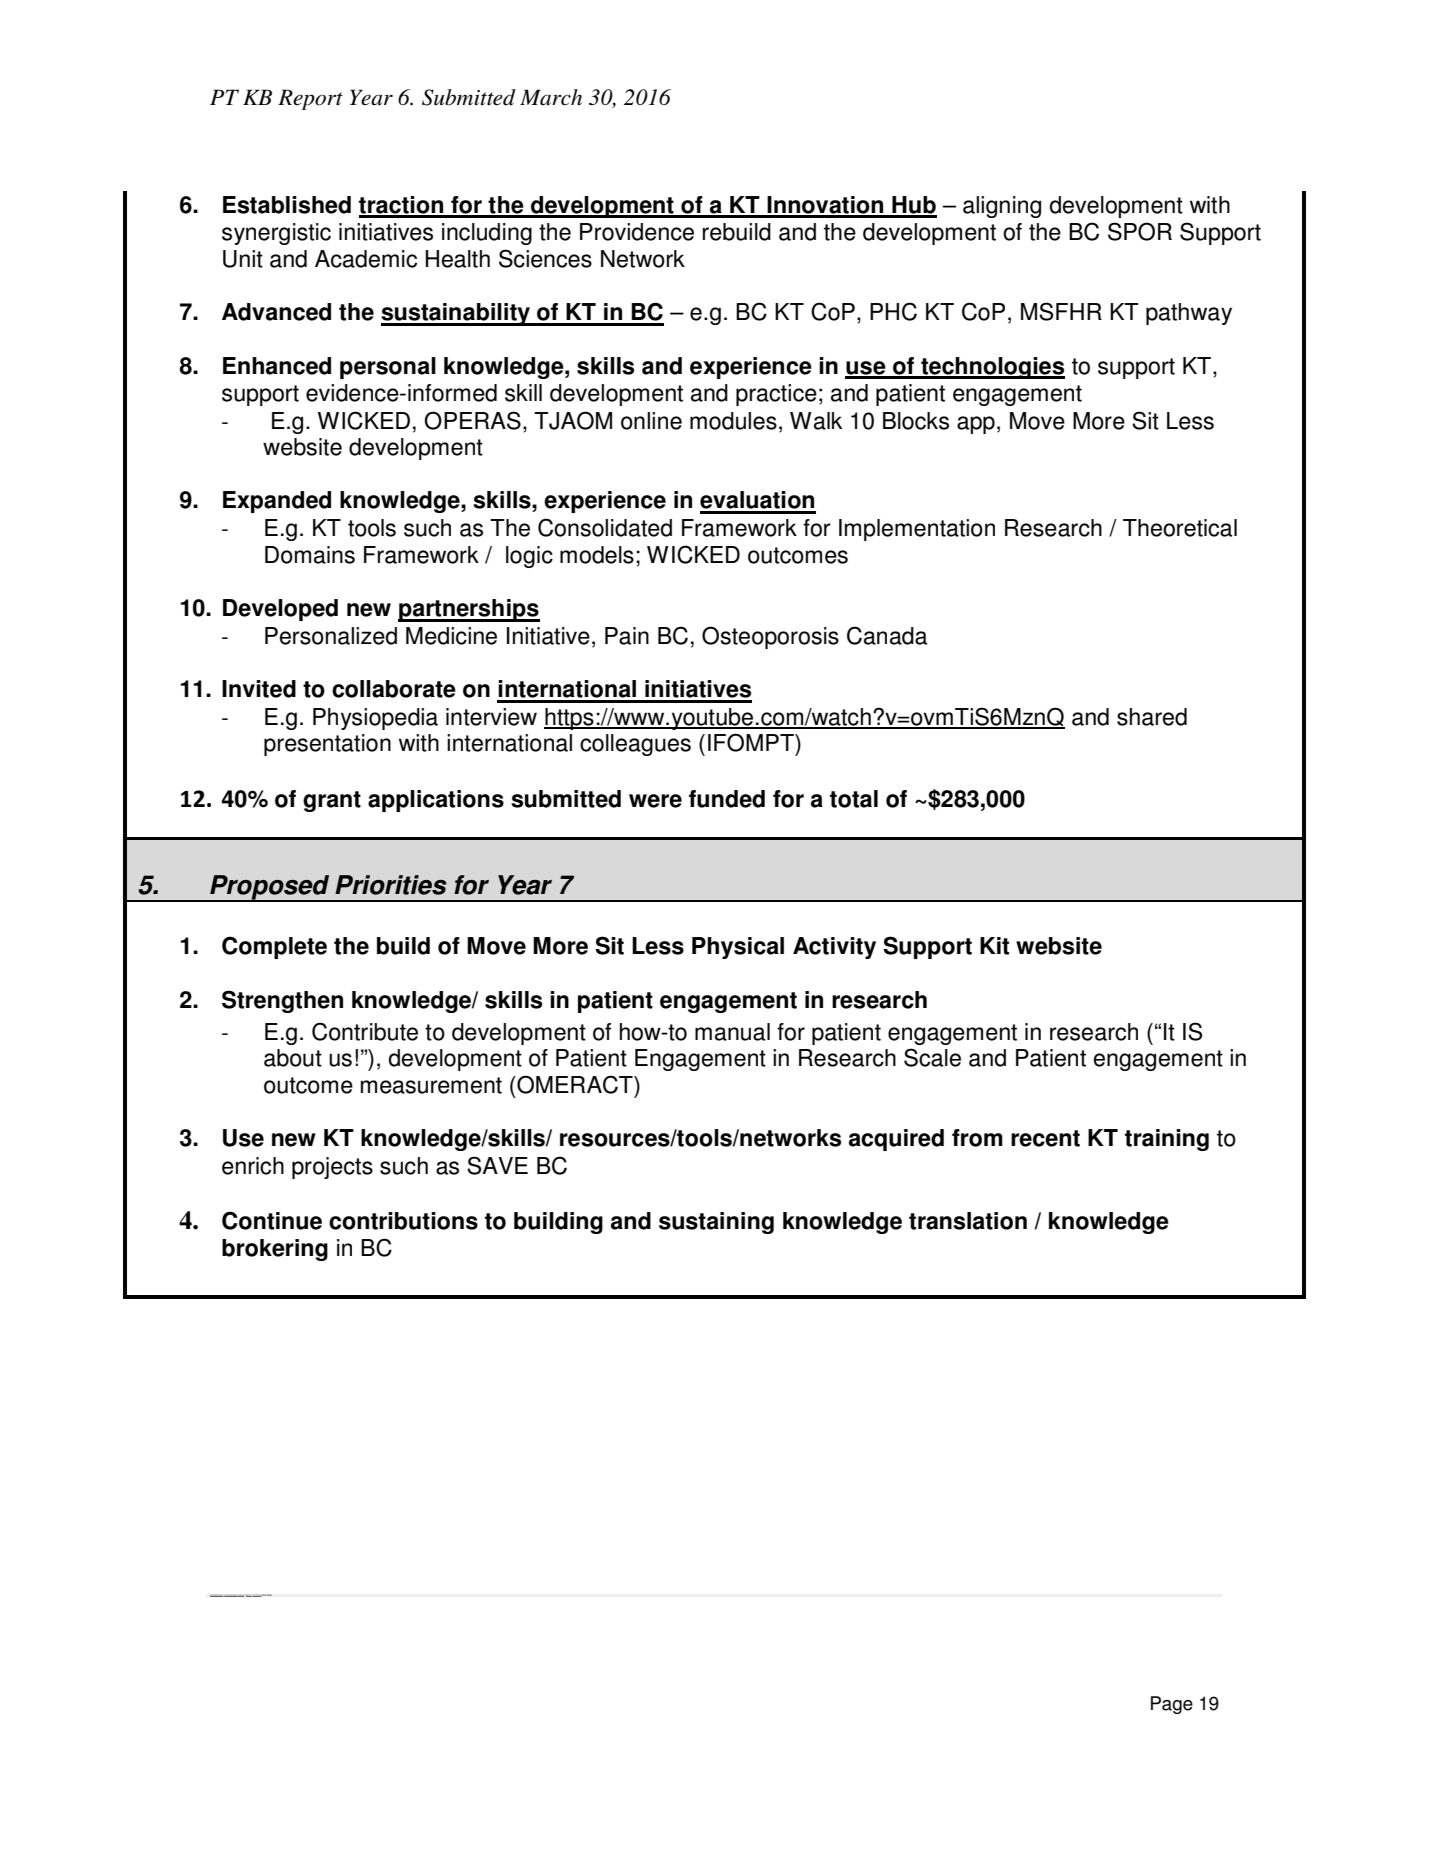  What do you see at coordinates (968, 1221) in the screenshot?
I see `translation` at bounding box center [968, 1221].
